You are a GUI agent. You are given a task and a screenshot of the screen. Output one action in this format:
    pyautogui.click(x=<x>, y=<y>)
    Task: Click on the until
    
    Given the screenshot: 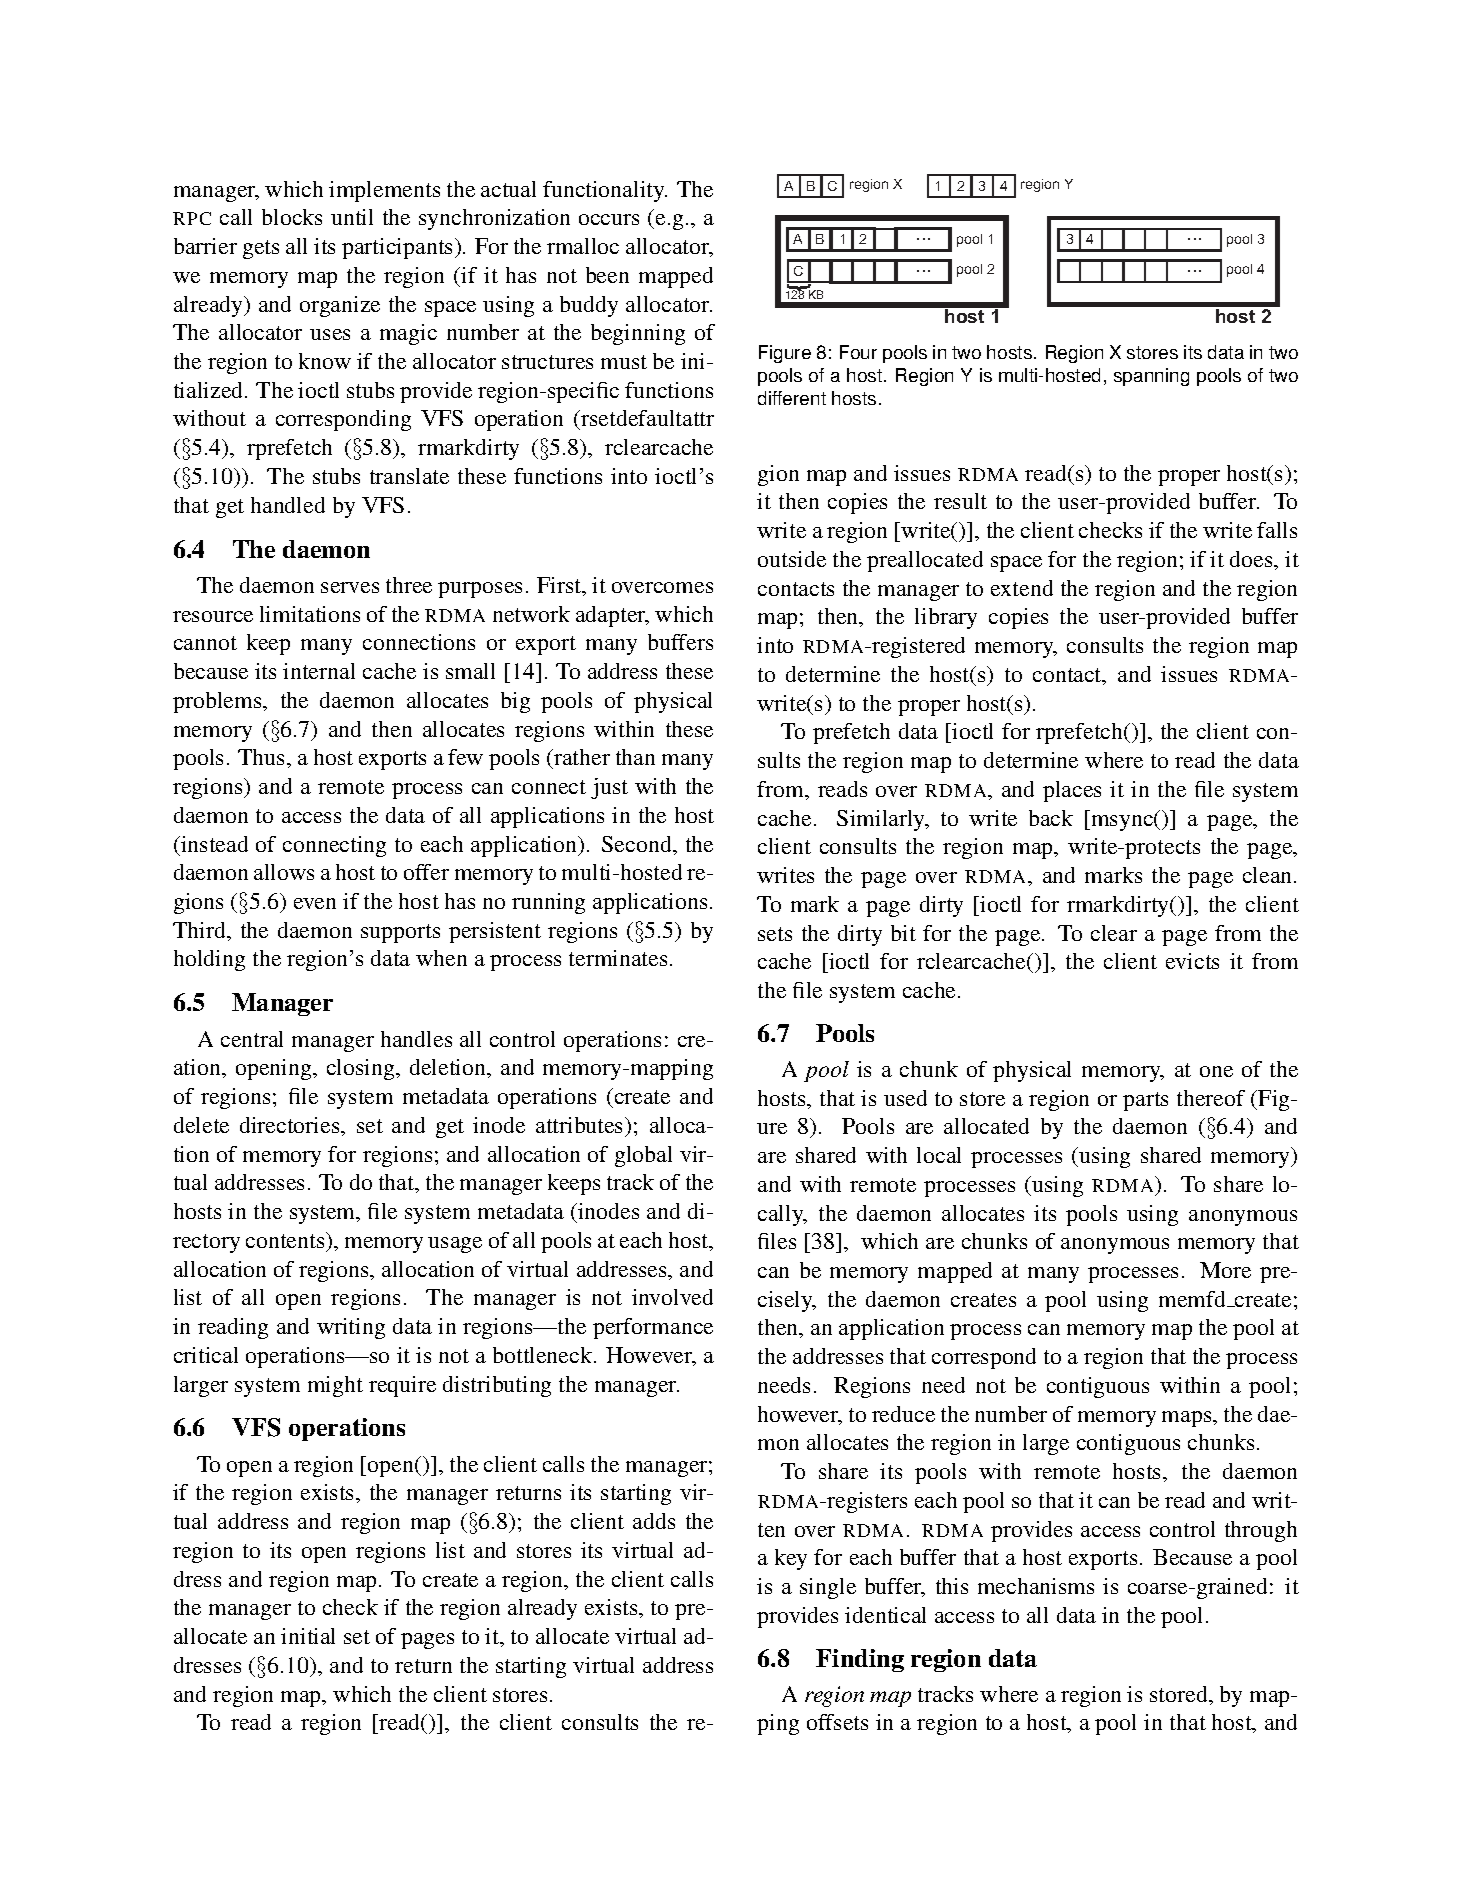 What is the action you would take?
    pyautogui.click(x=352, y=217)
